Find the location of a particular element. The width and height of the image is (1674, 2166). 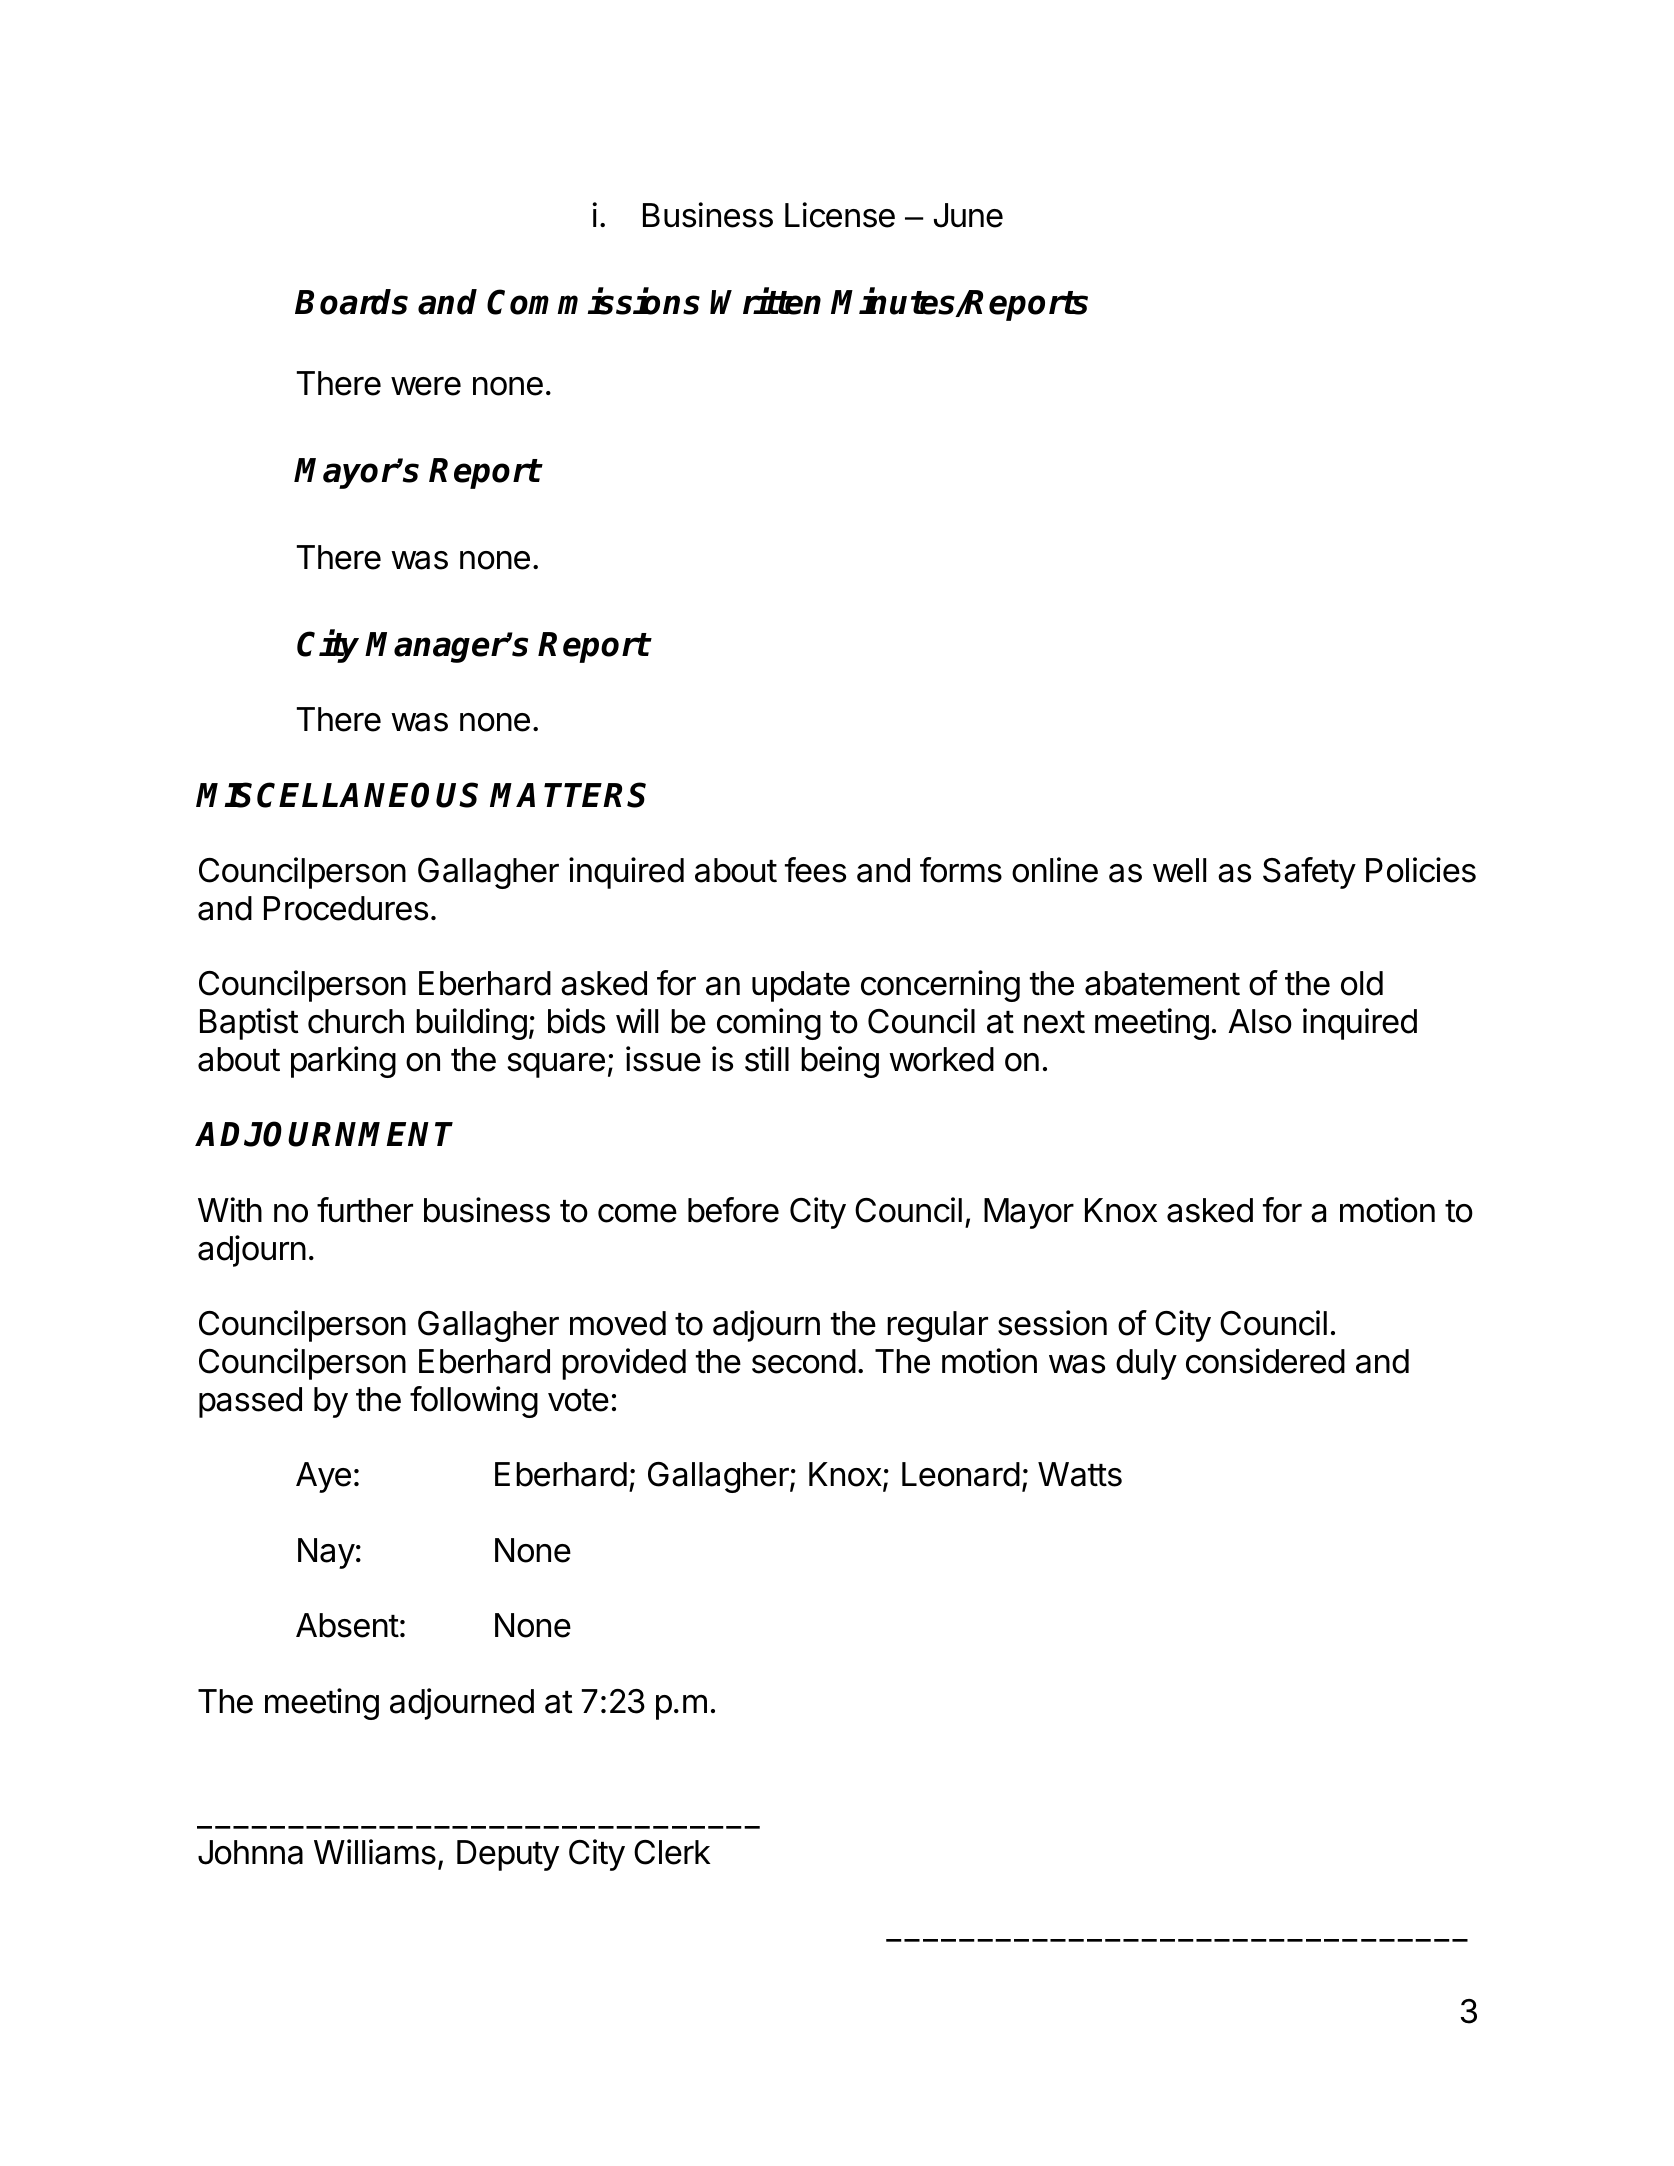

Deputy is located at coordinates (508, 1855).
